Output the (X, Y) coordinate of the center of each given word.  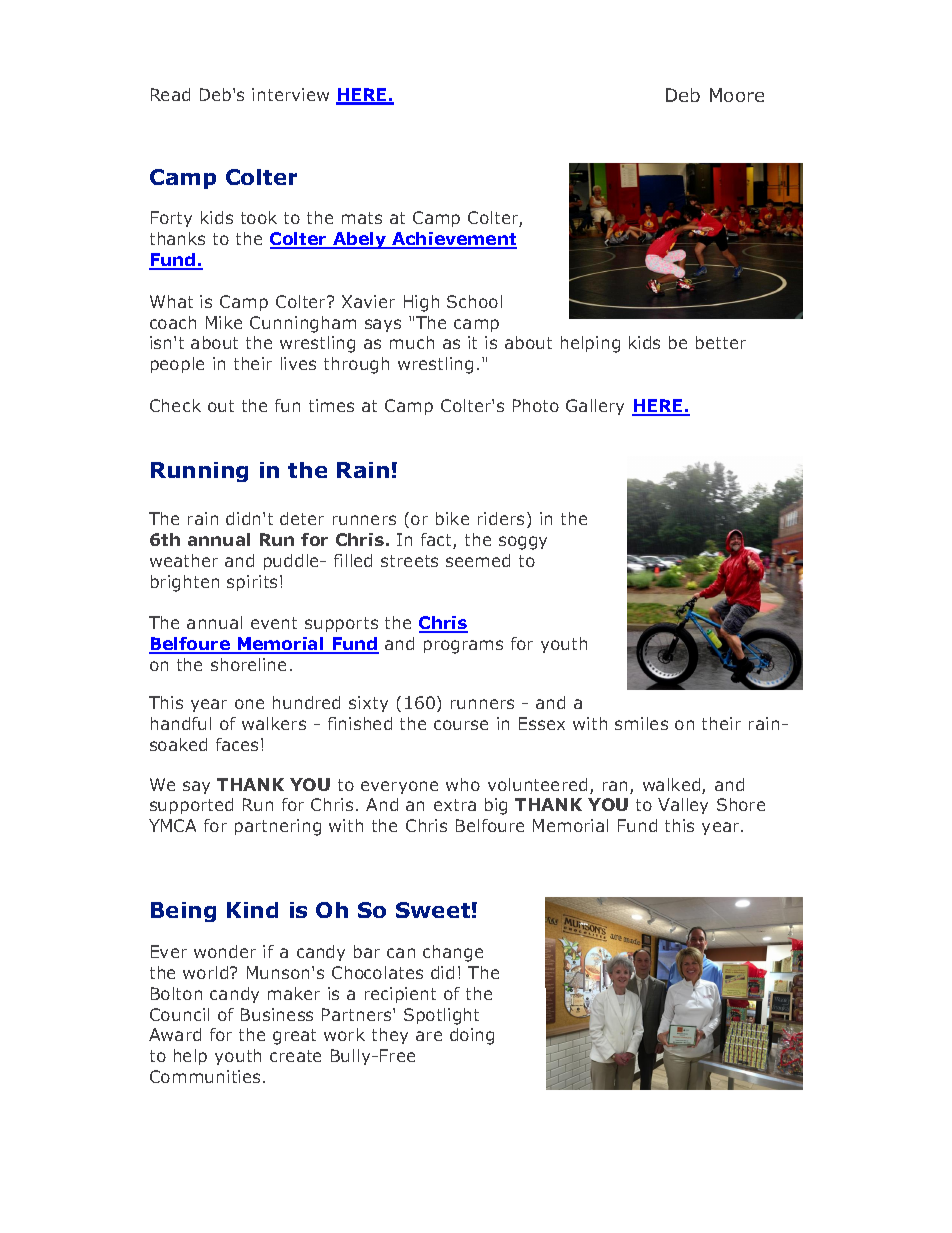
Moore (737, 95)
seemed (478, 560)
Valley (683, 806)
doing (472, 1036)
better (721, 342)
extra (455, 805)
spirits (254, 583)
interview (290, 94)
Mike (224, 322)
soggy (523, 543)
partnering (278, 827)
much (412, 342)
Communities (205, 1076)
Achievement (453, 240)
